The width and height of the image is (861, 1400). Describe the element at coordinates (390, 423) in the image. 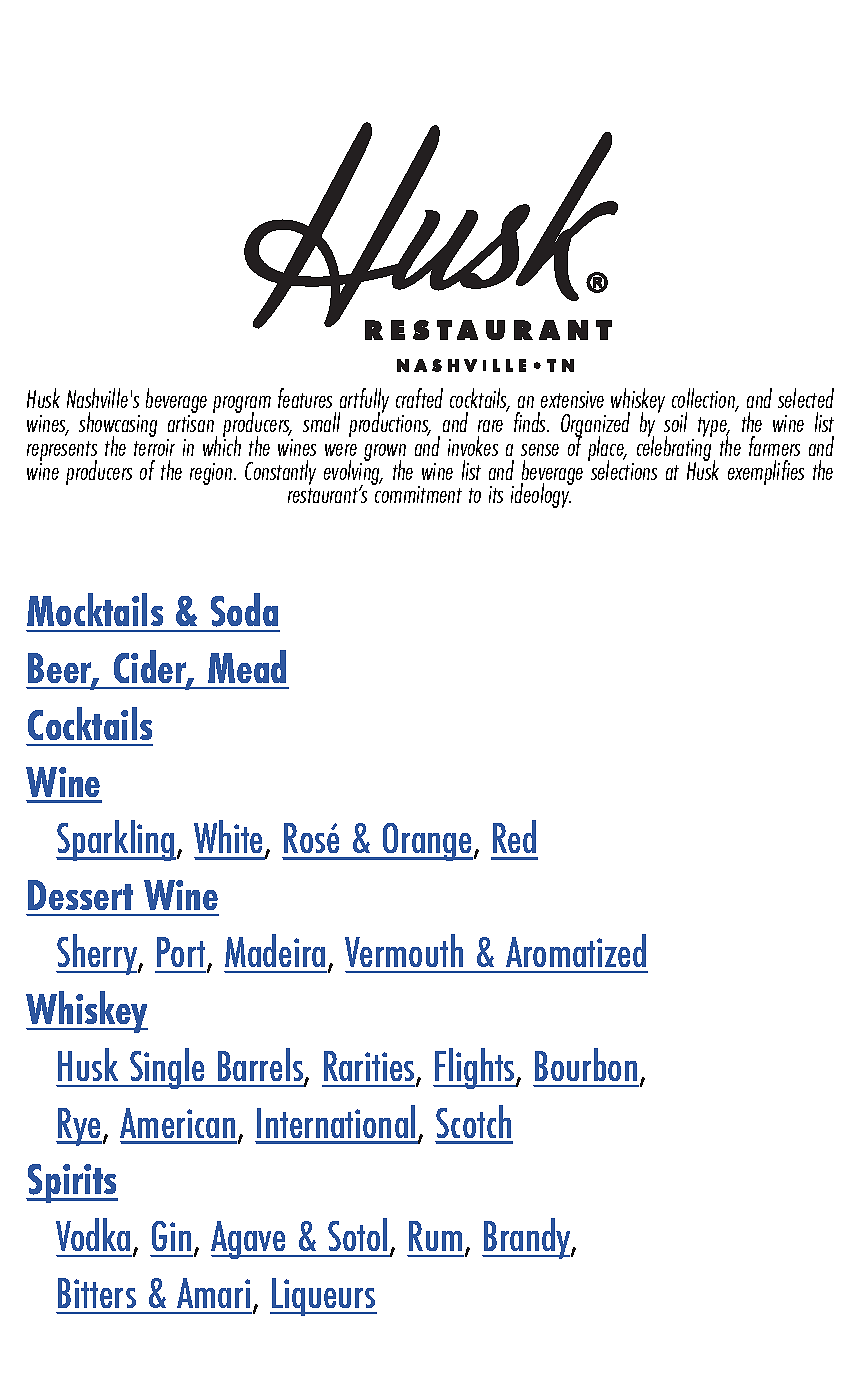

I see `productions` at that location.
